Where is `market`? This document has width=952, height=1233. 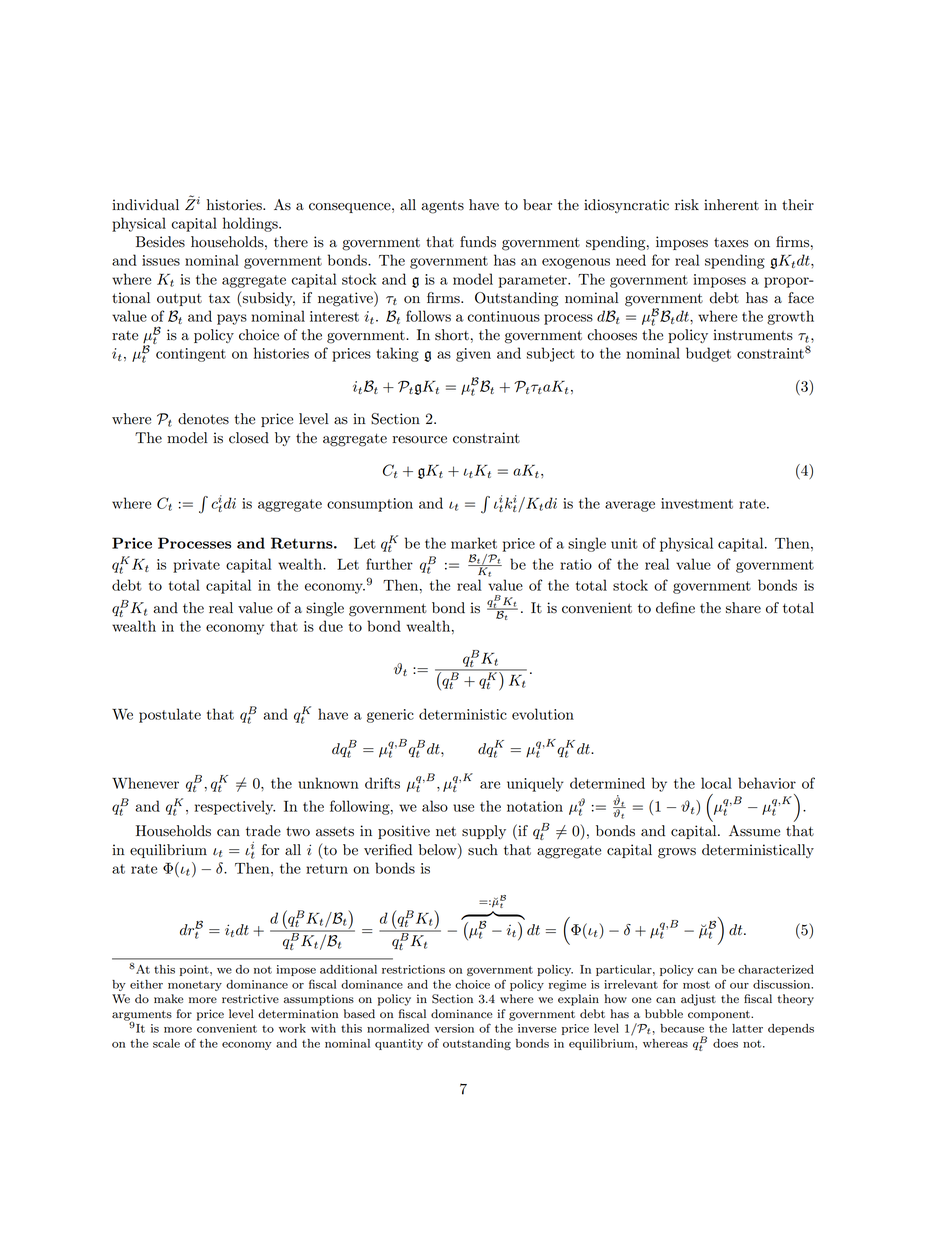 market is located at coordinates (474, 543).
